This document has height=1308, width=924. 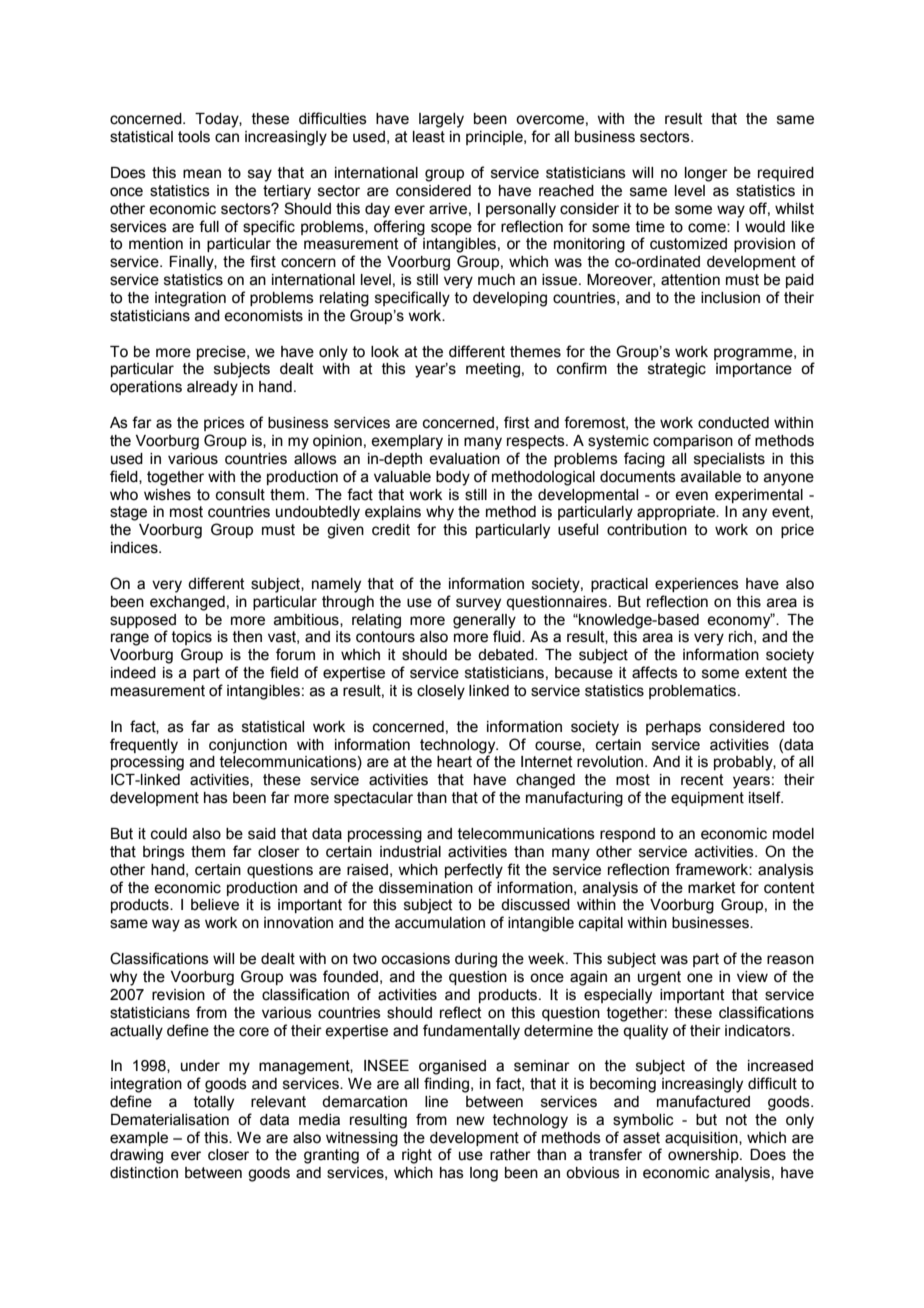 I want to click on required, so click(x=786, y=174).
